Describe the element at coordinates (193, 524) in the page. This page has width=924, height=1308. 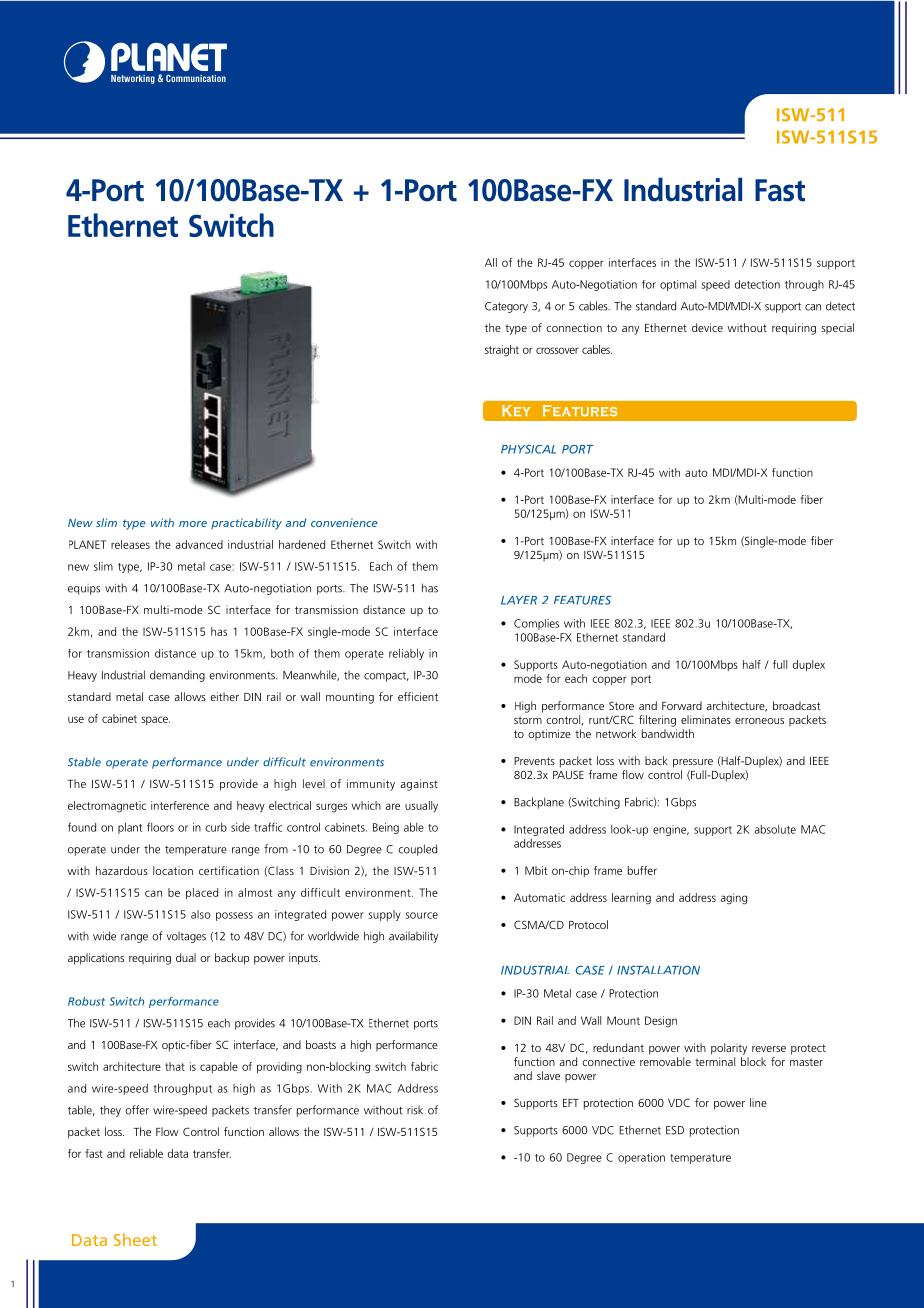
I see `more` at that location.
